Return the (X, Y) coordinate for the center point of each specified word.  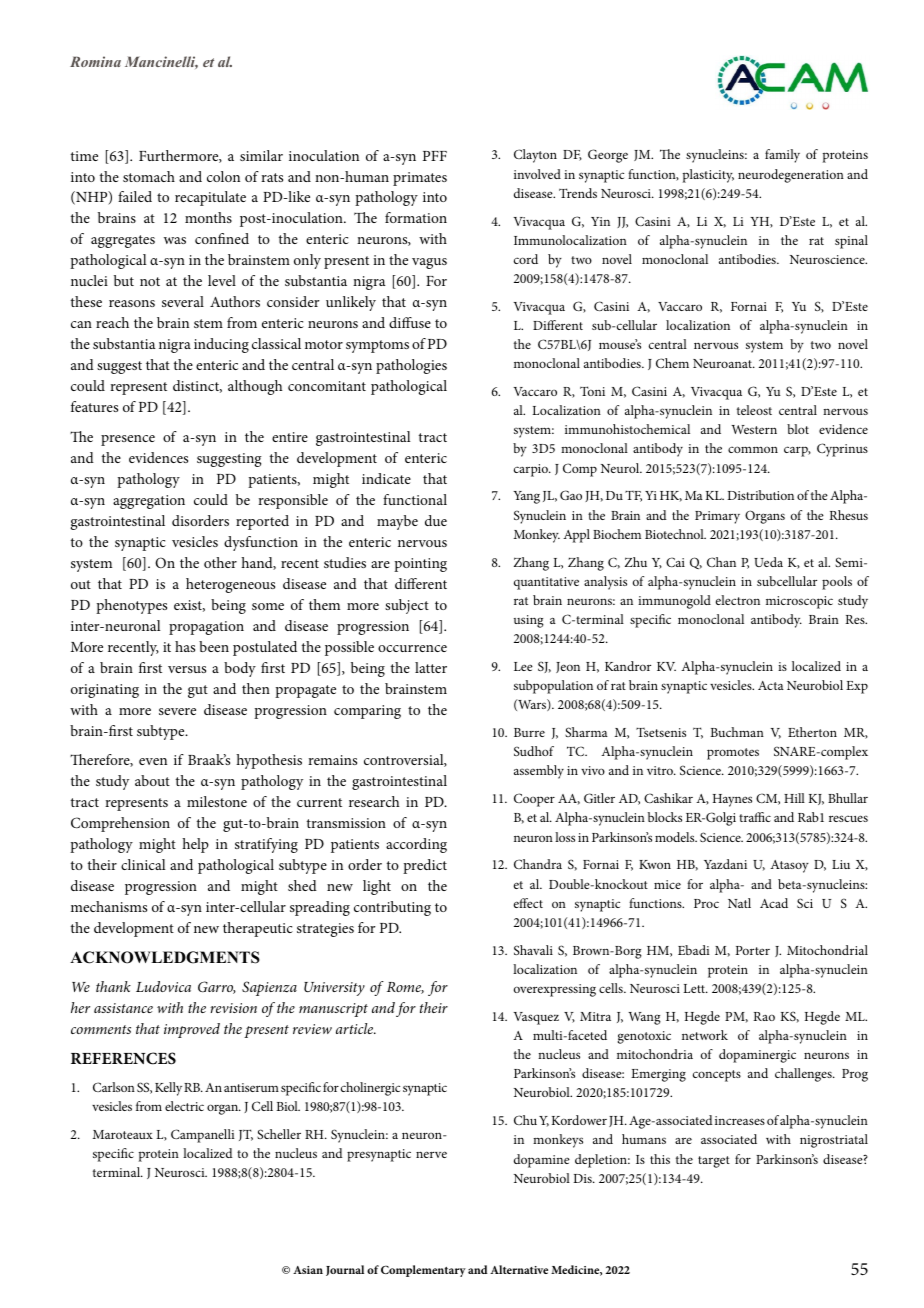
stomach (149, 176)
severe (177, 711)
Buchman (737, 732)
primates (420, 179)
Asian (308, 1270)
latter (431, 667)
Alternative (519, 1269)
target (714, 1162)
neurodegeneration (791, 176)
